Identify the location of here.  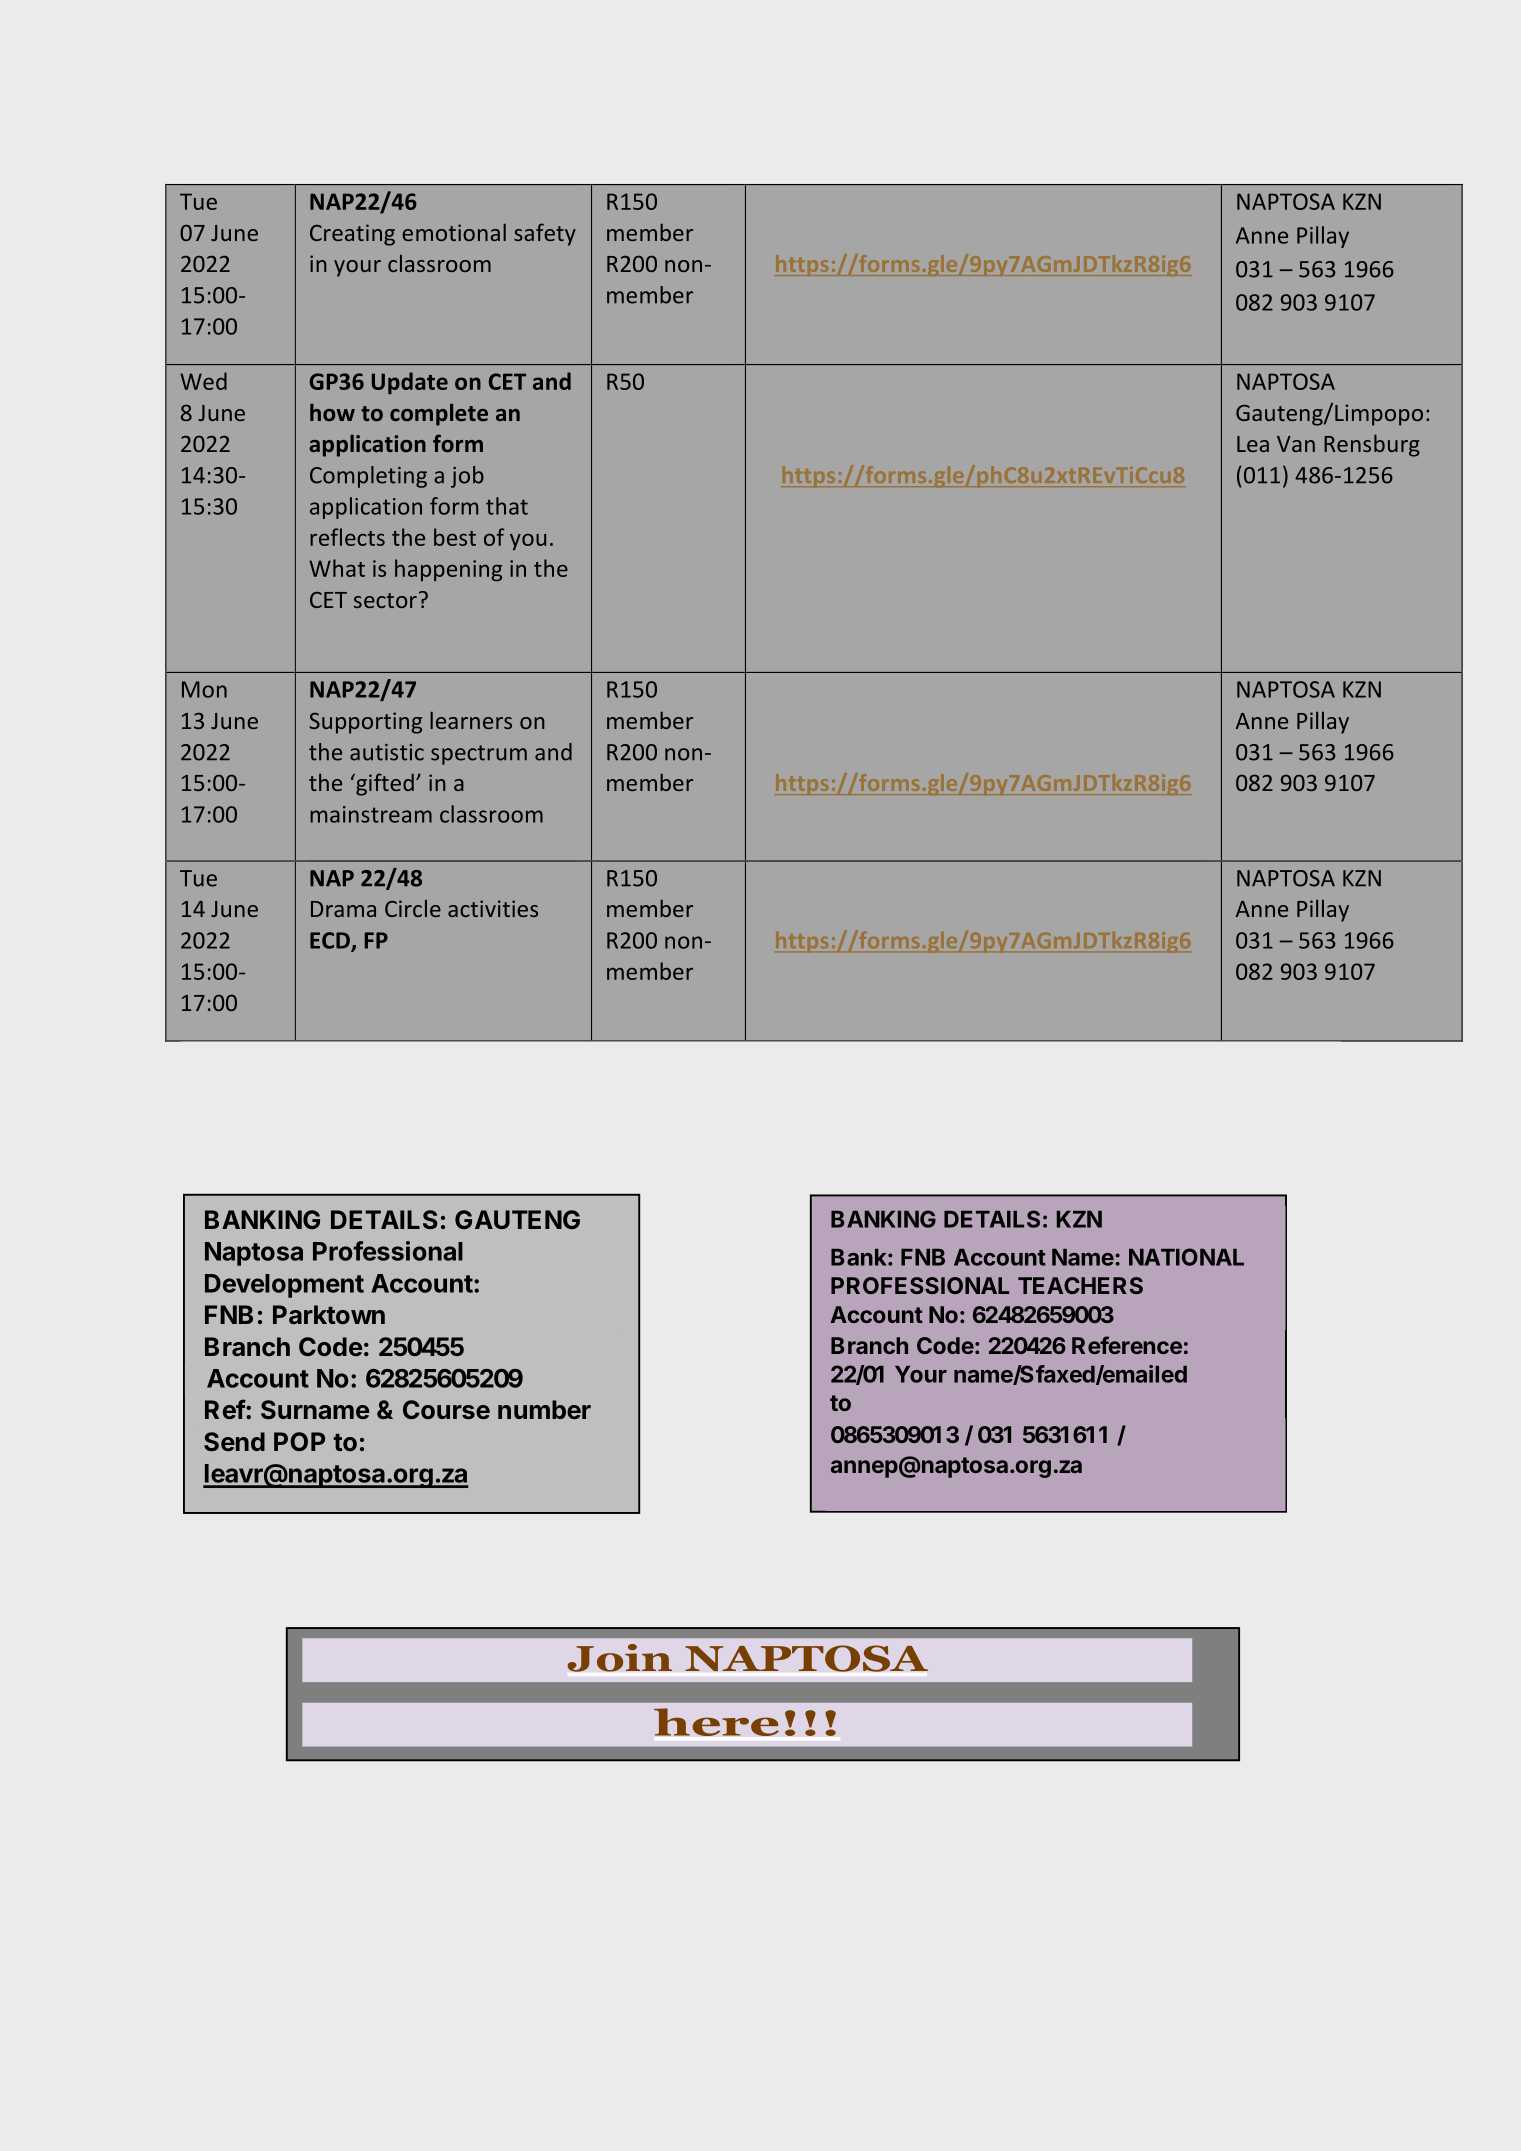
(716, 1722).
